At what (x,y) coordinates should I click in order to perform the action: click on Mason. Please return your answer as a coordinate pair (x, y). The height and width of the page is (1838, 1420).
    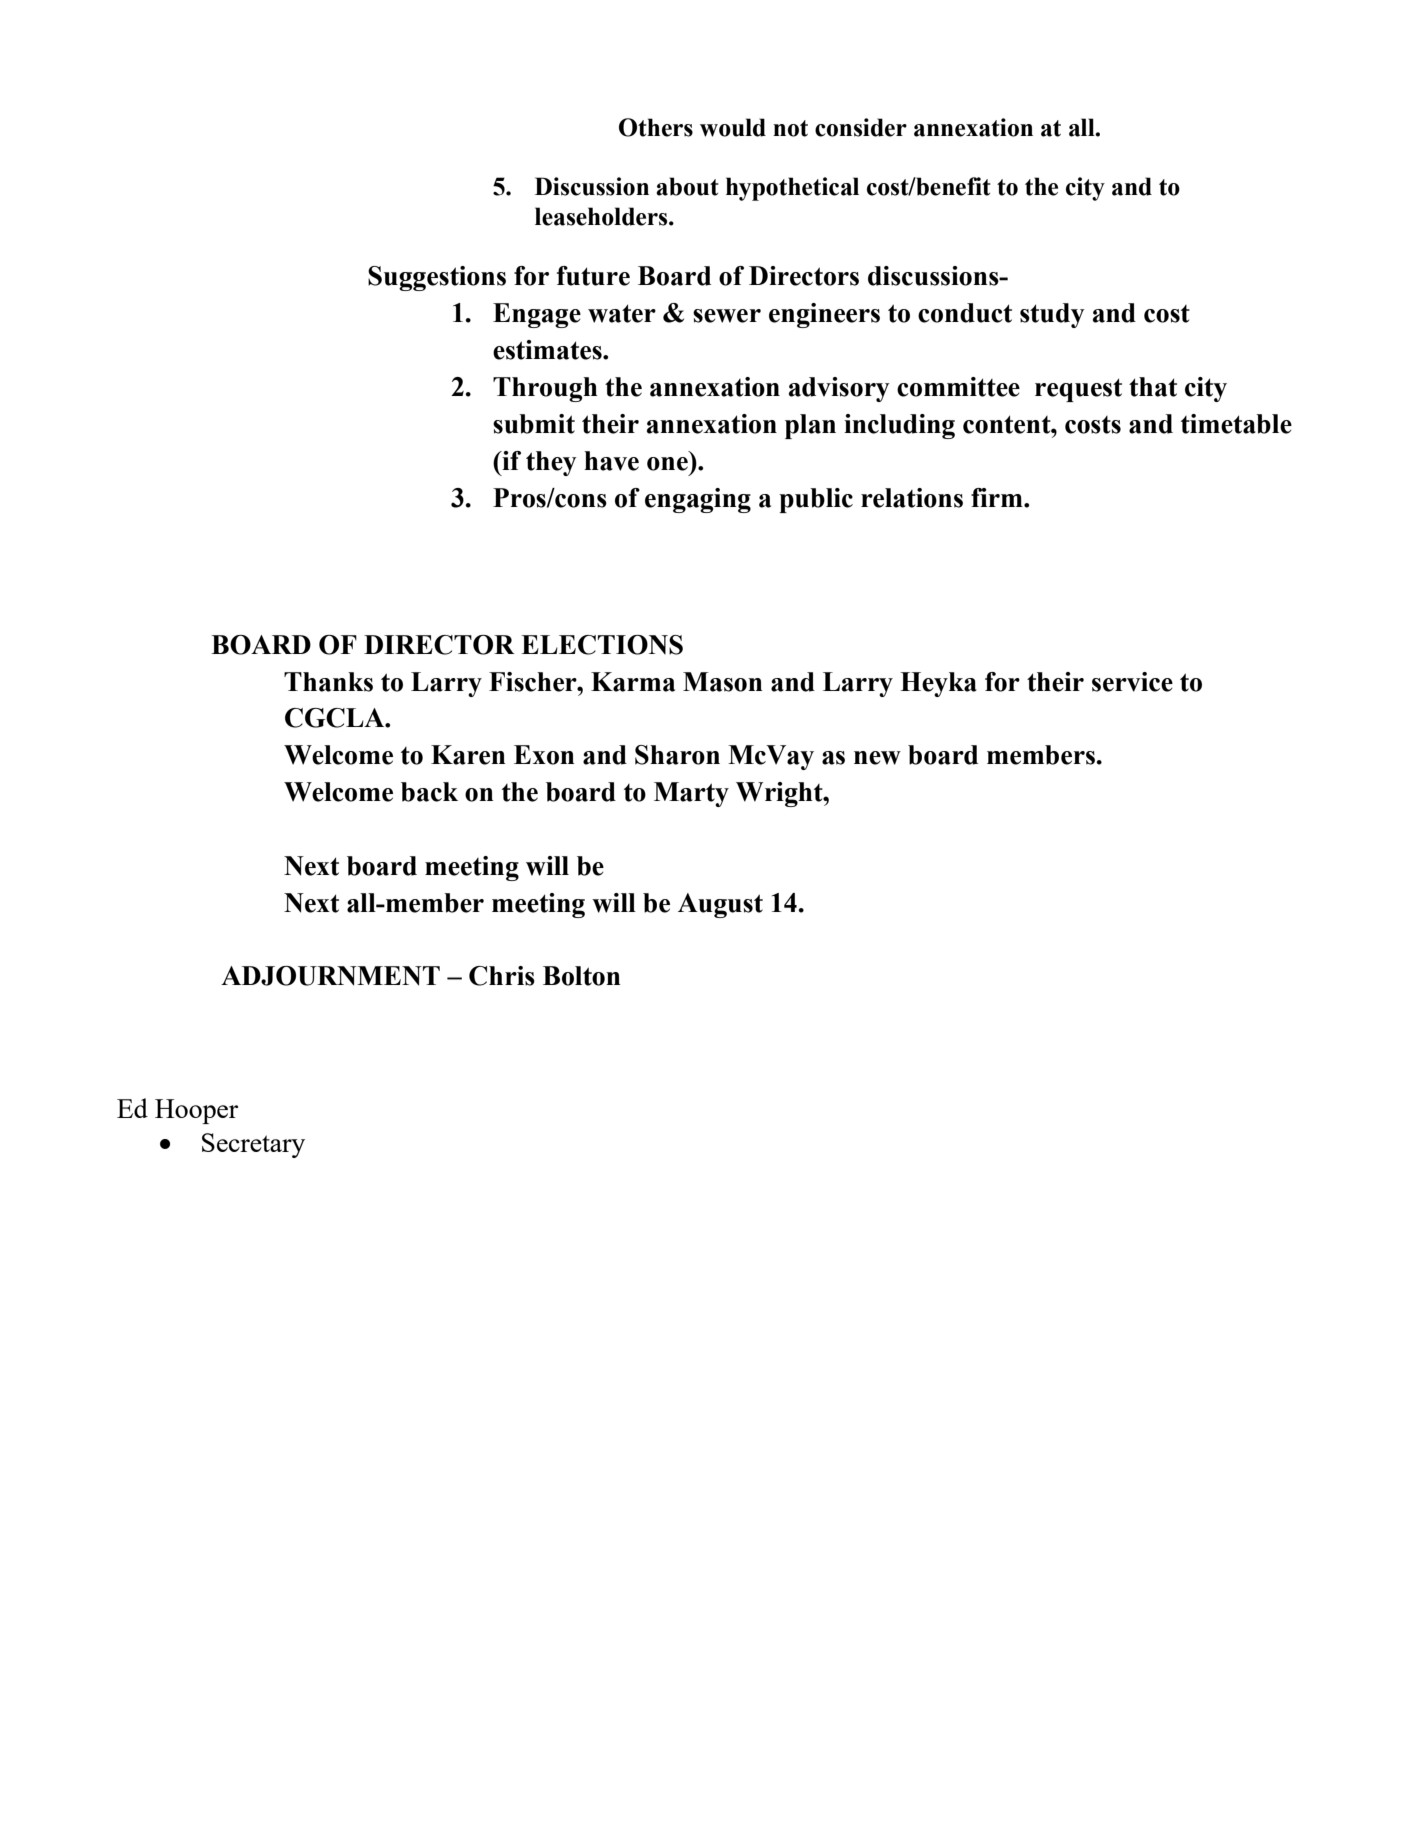
    Looking at the image, I should click on (723, 682).
